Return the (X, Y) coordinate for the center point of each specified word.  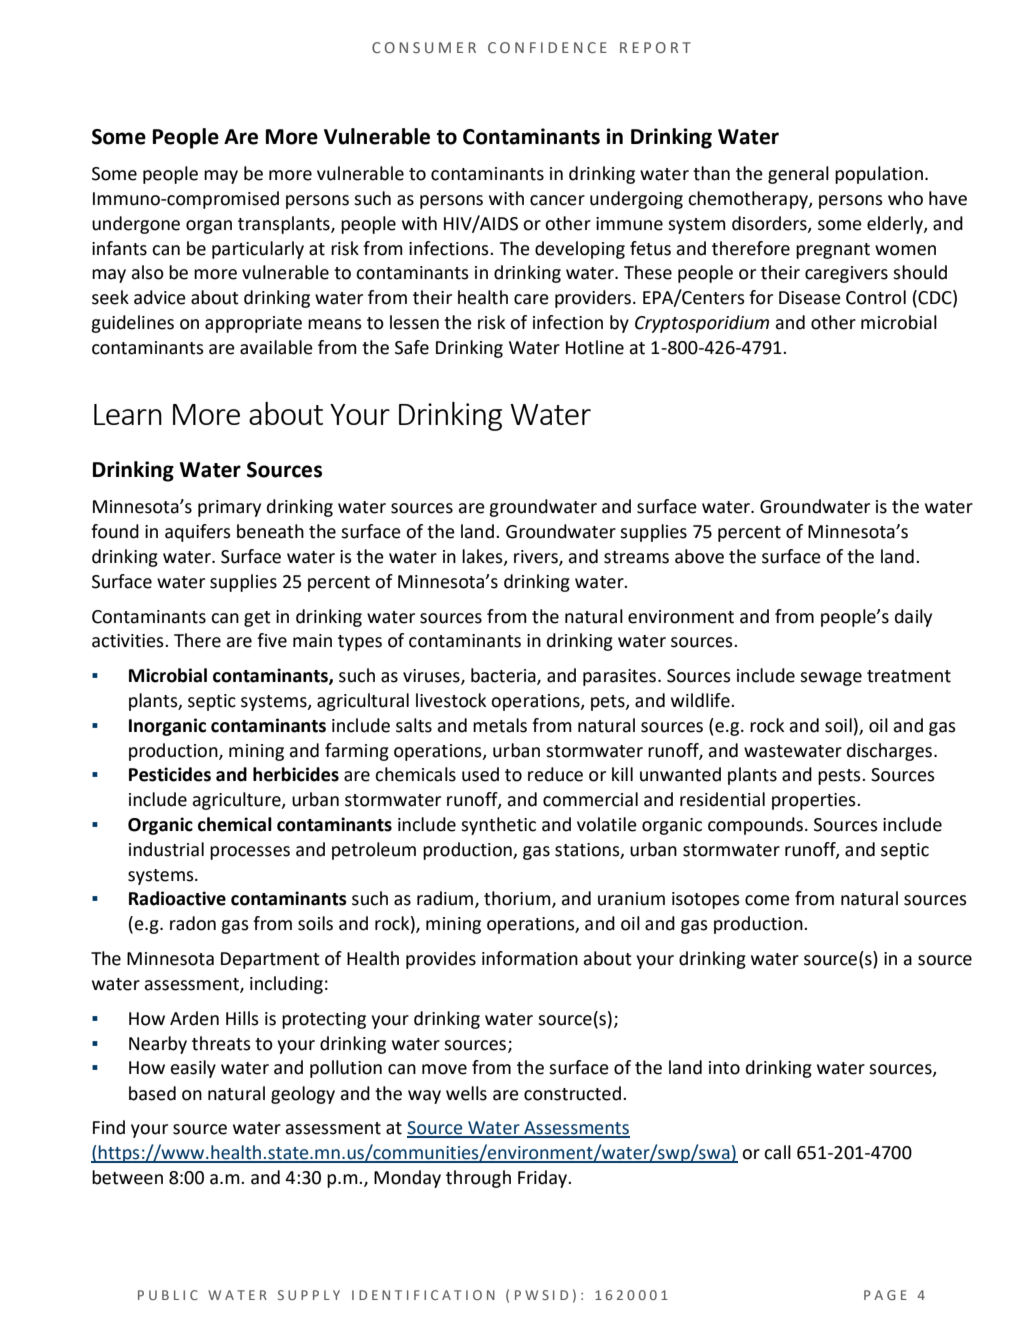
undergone (136, 225)
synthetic (498, 826)
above (699, 556)
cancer (557, 200)
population (879, 175)
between (127, 1177)
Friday (544, 1179)
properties (815, 801)
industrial (166, 849)
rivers (537, 558)
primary (229, 508)
